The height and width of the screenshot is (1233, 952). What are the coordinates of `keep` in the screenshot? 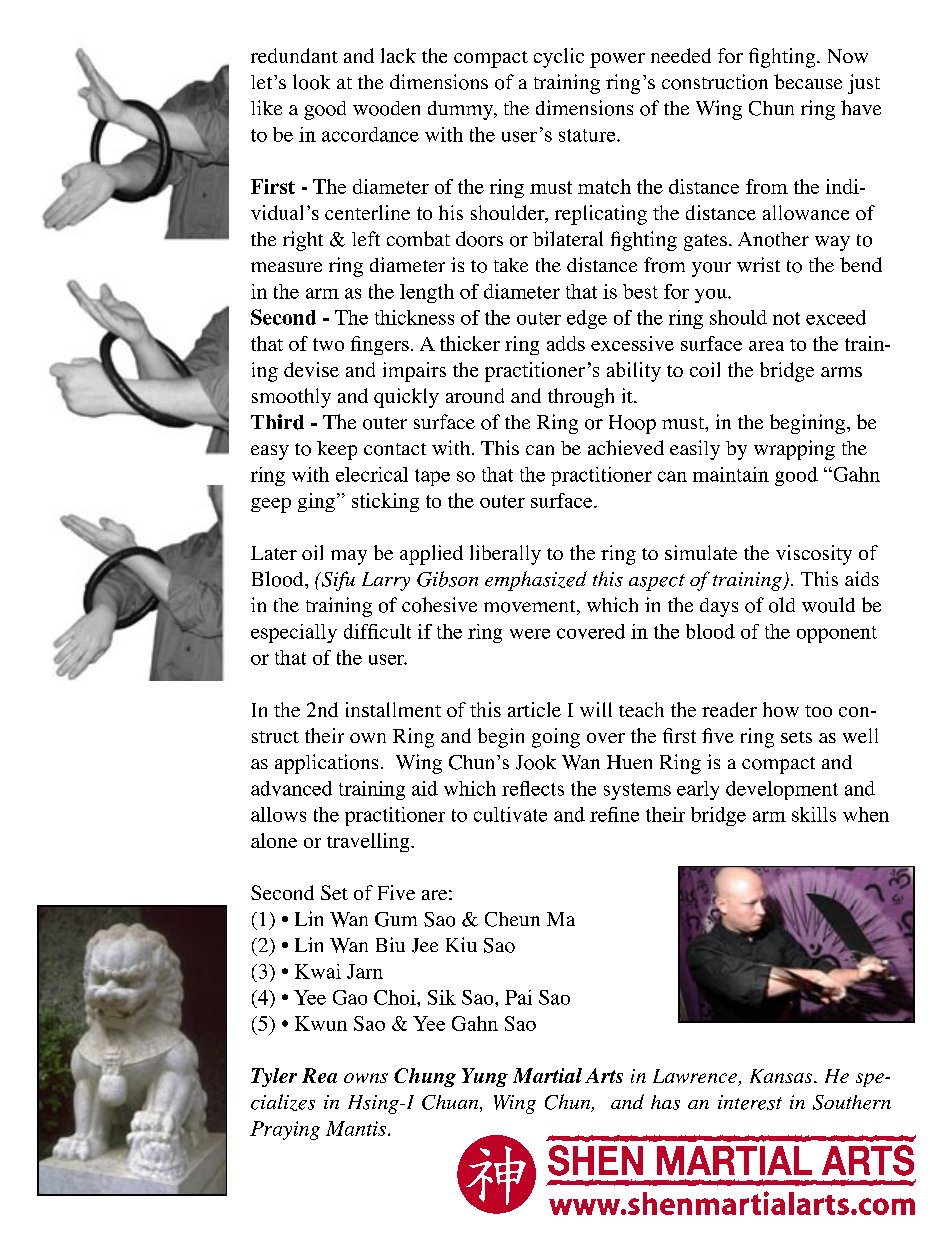 It's located at (337, 450).
